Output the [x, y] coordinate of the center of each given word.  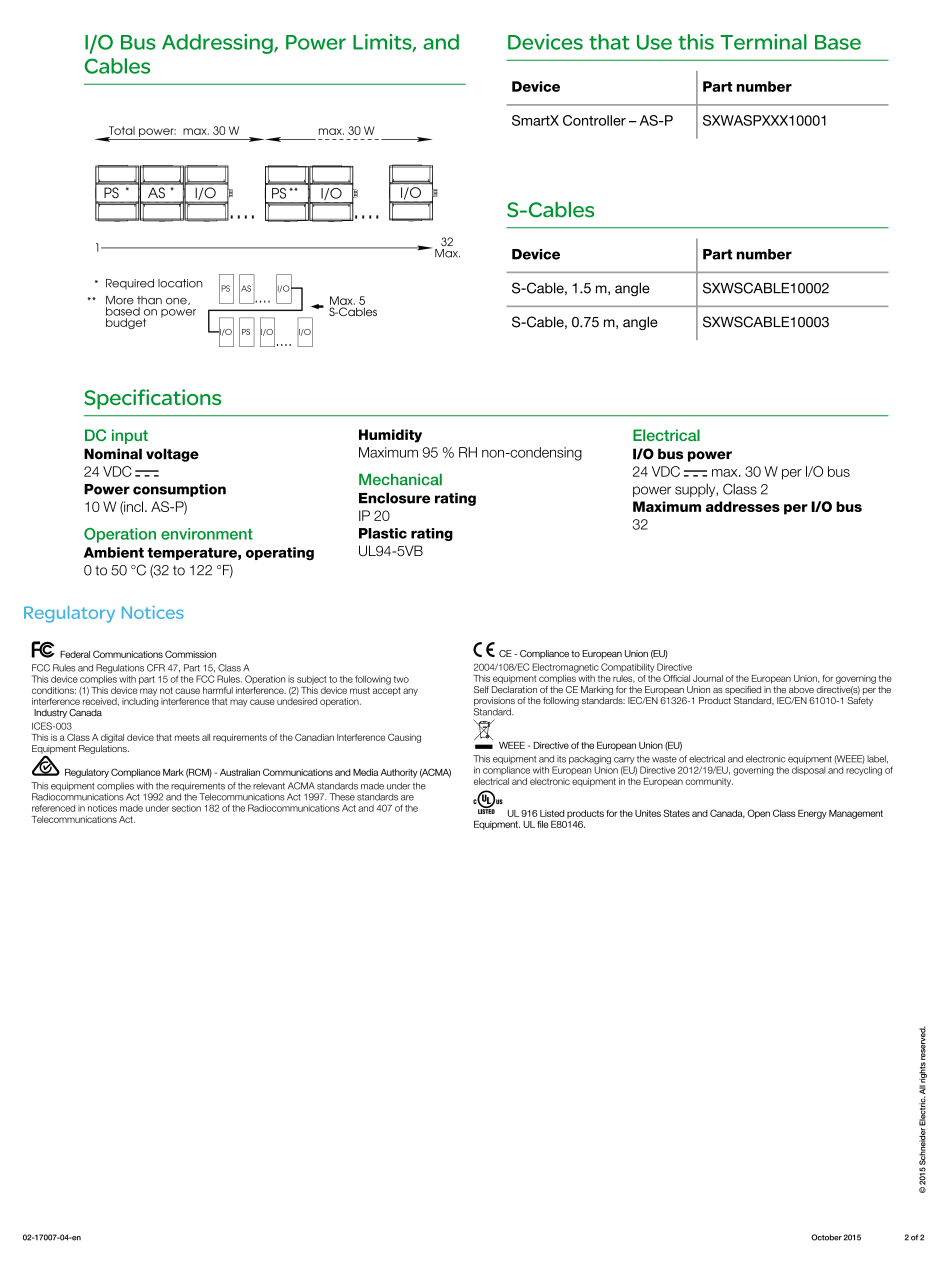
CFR [156, 668]
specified [743, 690]
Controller [594, 120]
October [826, 1237]
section [186, 808]
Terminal [763, 42]
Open [759, 814]
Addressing [218, 44]
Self [481, 689]
